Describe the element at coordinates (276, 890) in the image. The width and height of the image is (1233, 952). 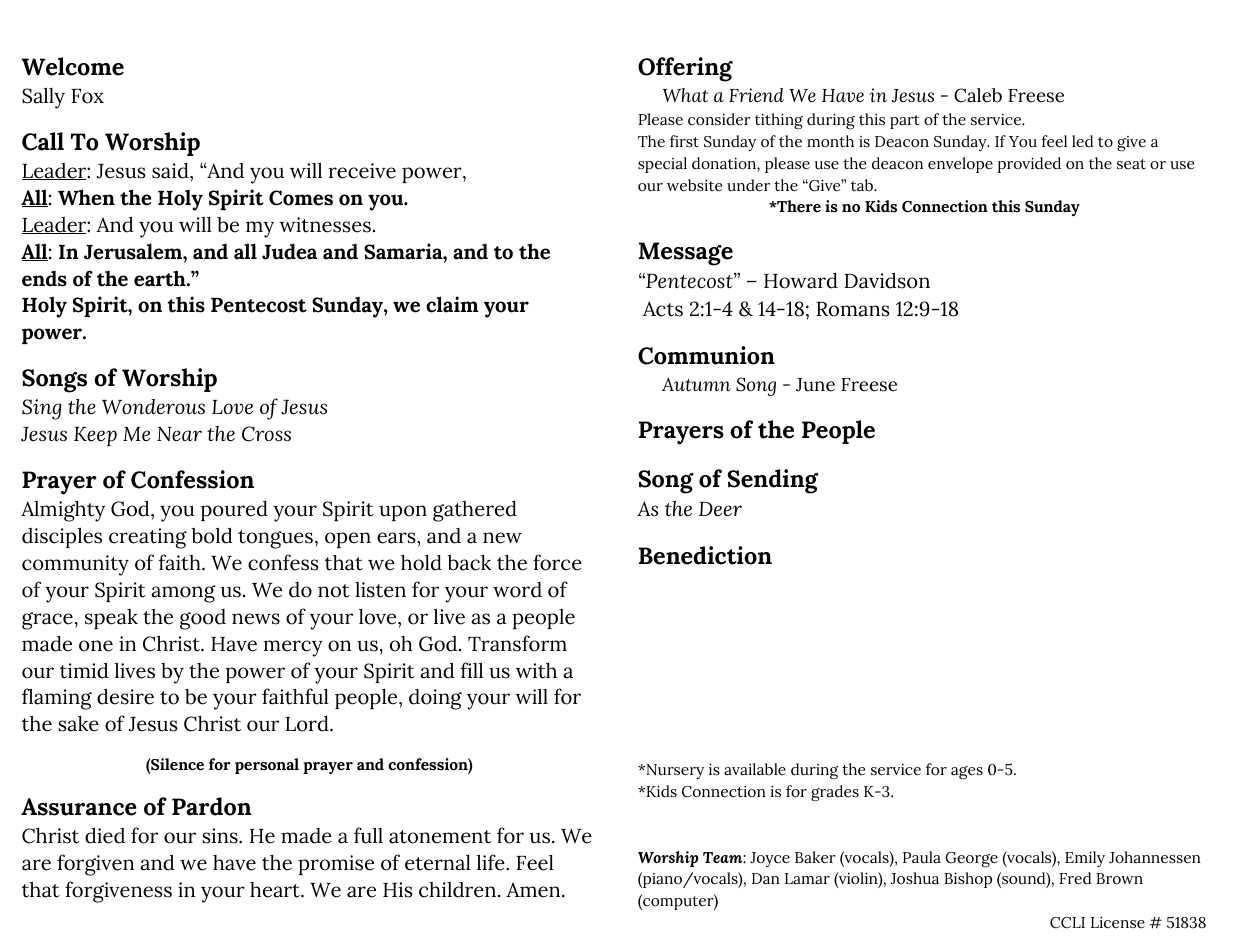
I see `heart` at that location.
